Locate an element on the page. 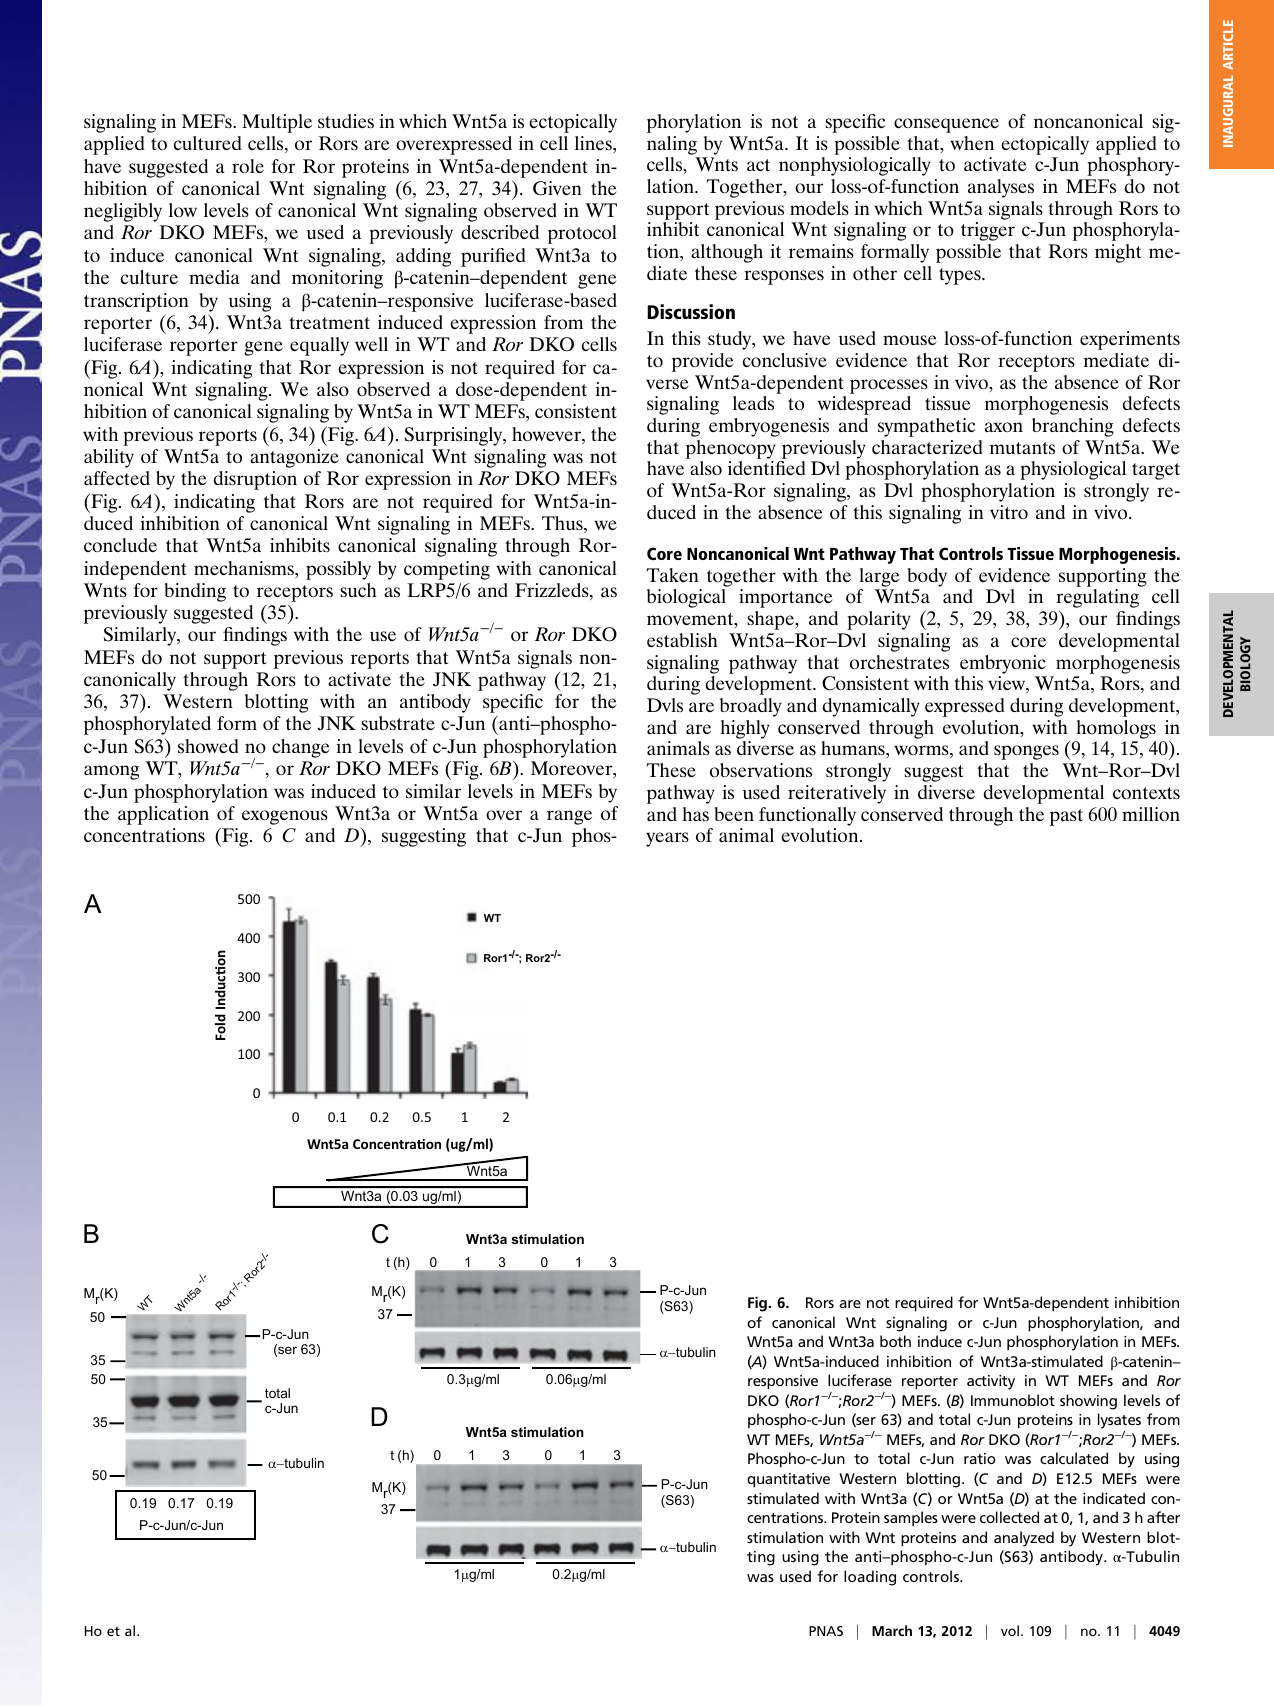 The width and height of the document is (1274, 1706). analyses is located at coordinates (1001, 188).
